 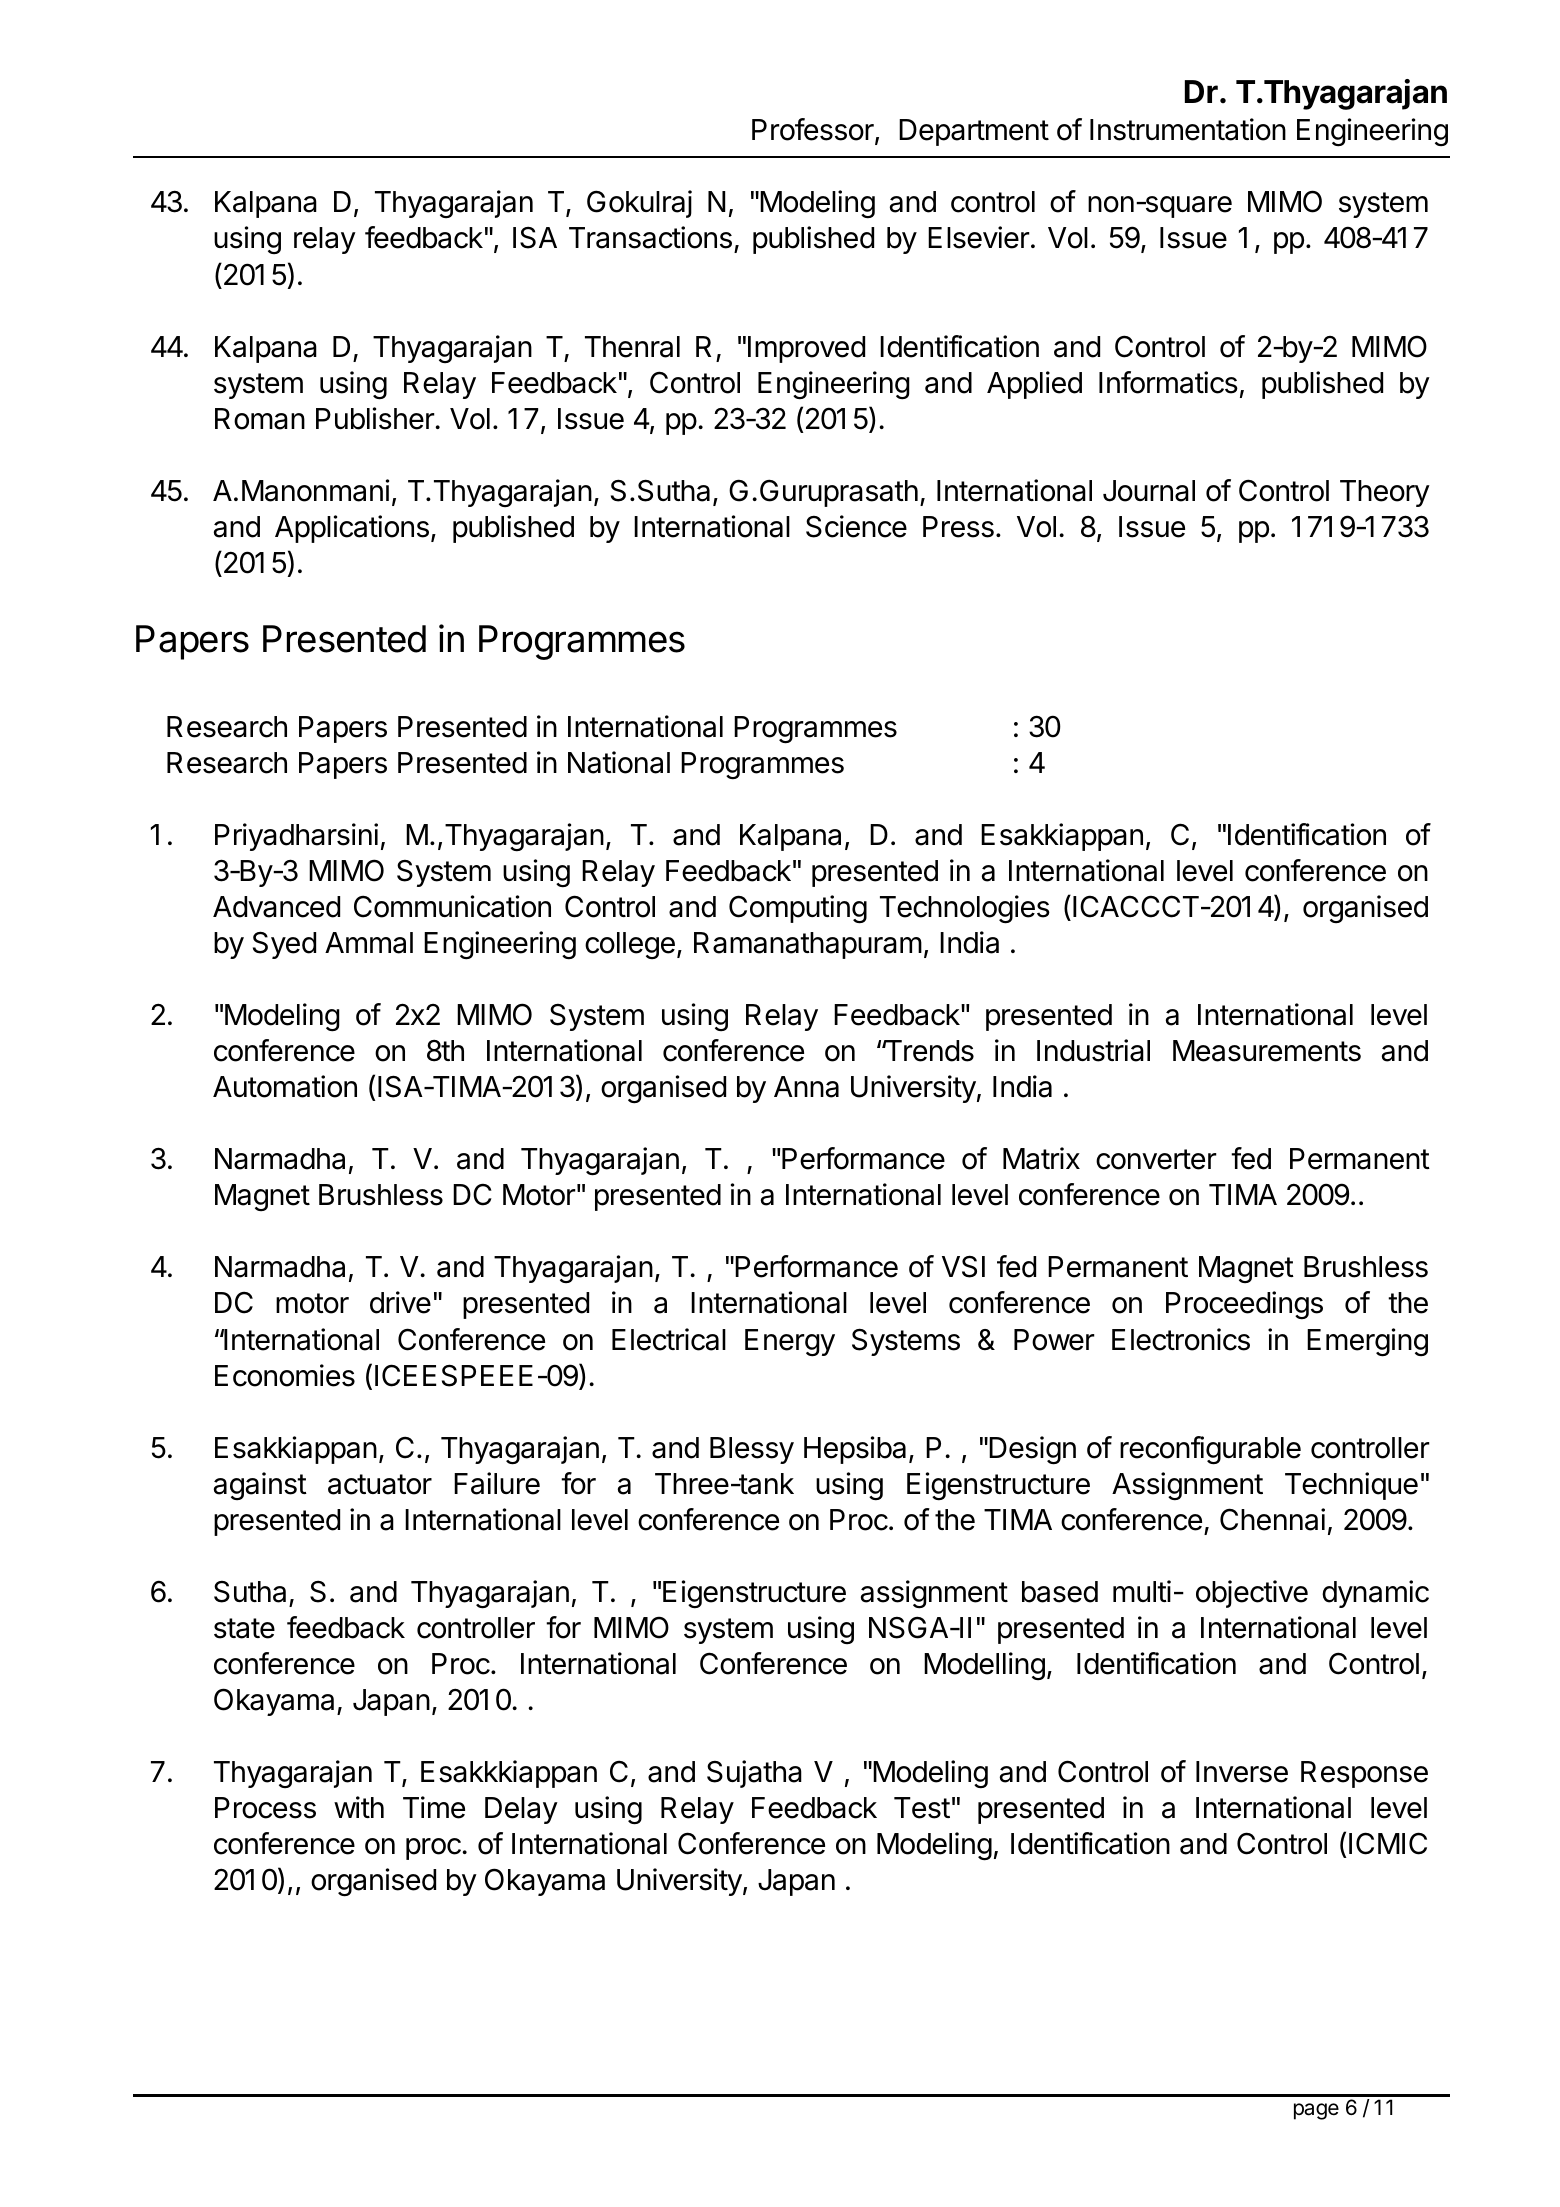 What do you see at coordinates (380, 1484) in the document?
I see `actuator` at bounding box center [380, 1484].
